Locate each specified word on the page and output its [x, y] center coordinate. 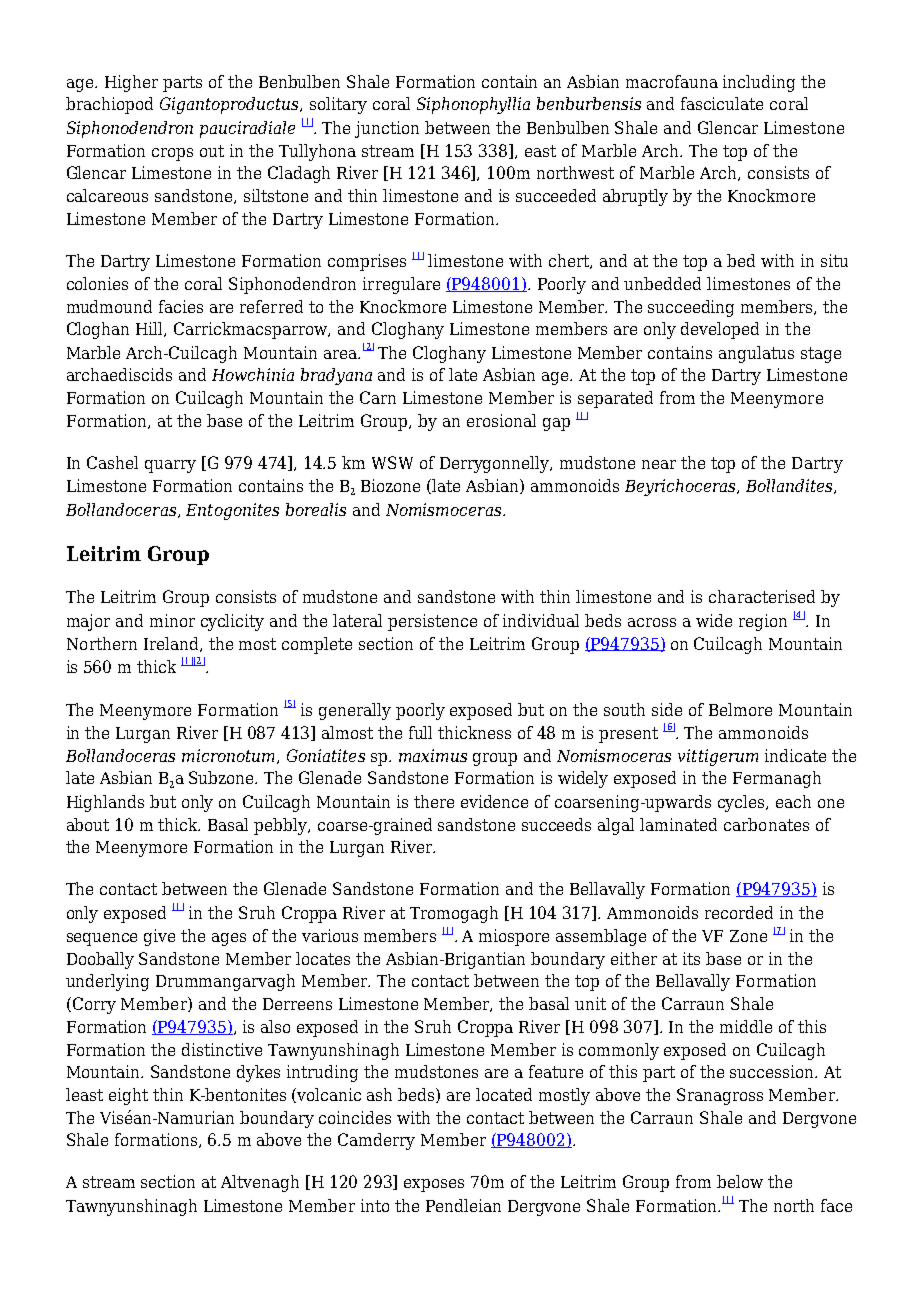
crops [172, 154]
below [740, 1181]
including [759, 83]
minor [172, 620]
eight [128, 1096]
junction [387, 129]
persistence [432, 622]
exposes [434, 1185]
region [763, 622]
